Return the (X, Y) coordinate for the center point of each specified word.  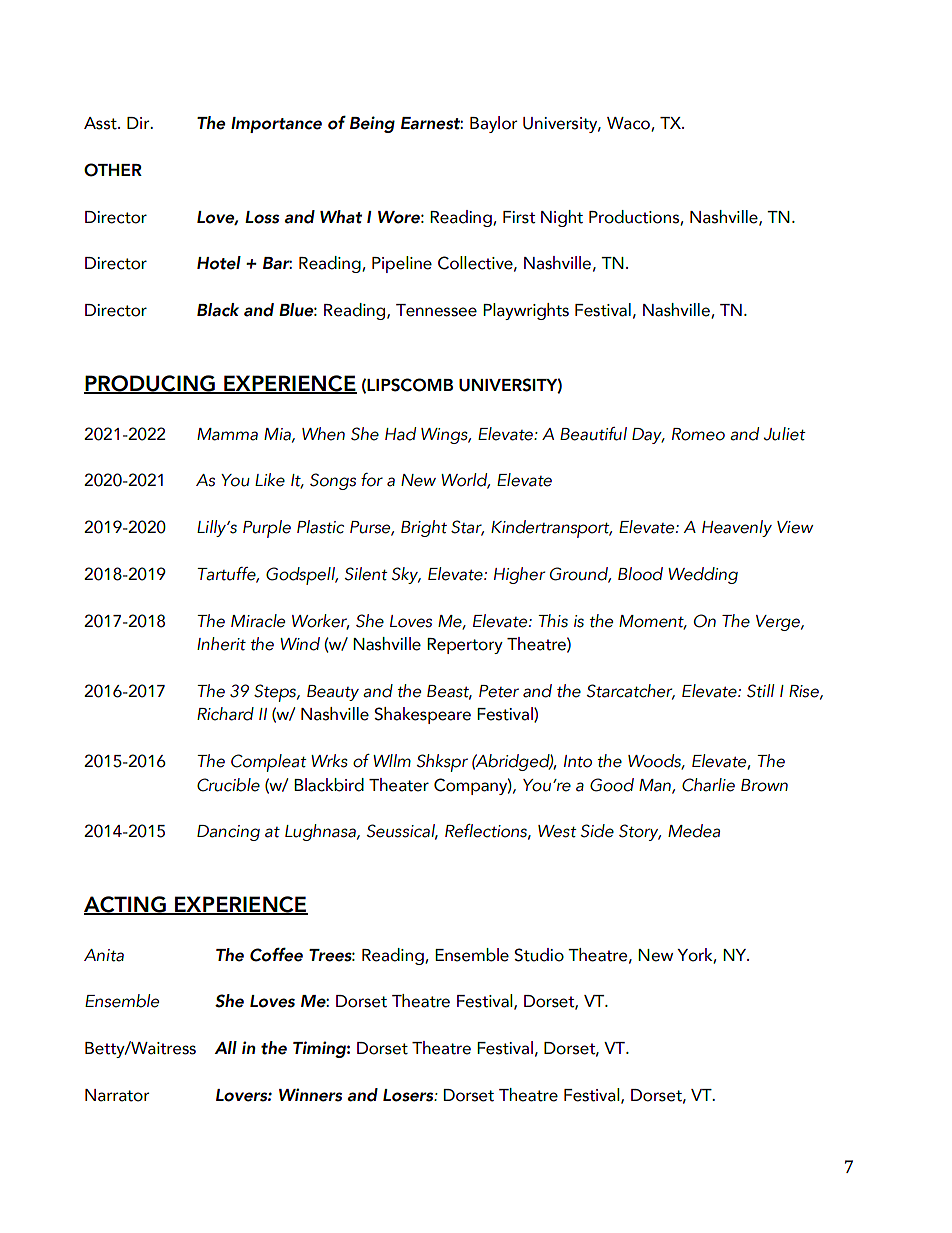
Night (562, 218)
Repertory (465, 646)
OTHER (113, 170)
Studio (539, 955)
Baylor (493, 124)
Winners (310, 1095)
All (226, 1047)
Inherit (221, 644)
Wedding (703, 575)
